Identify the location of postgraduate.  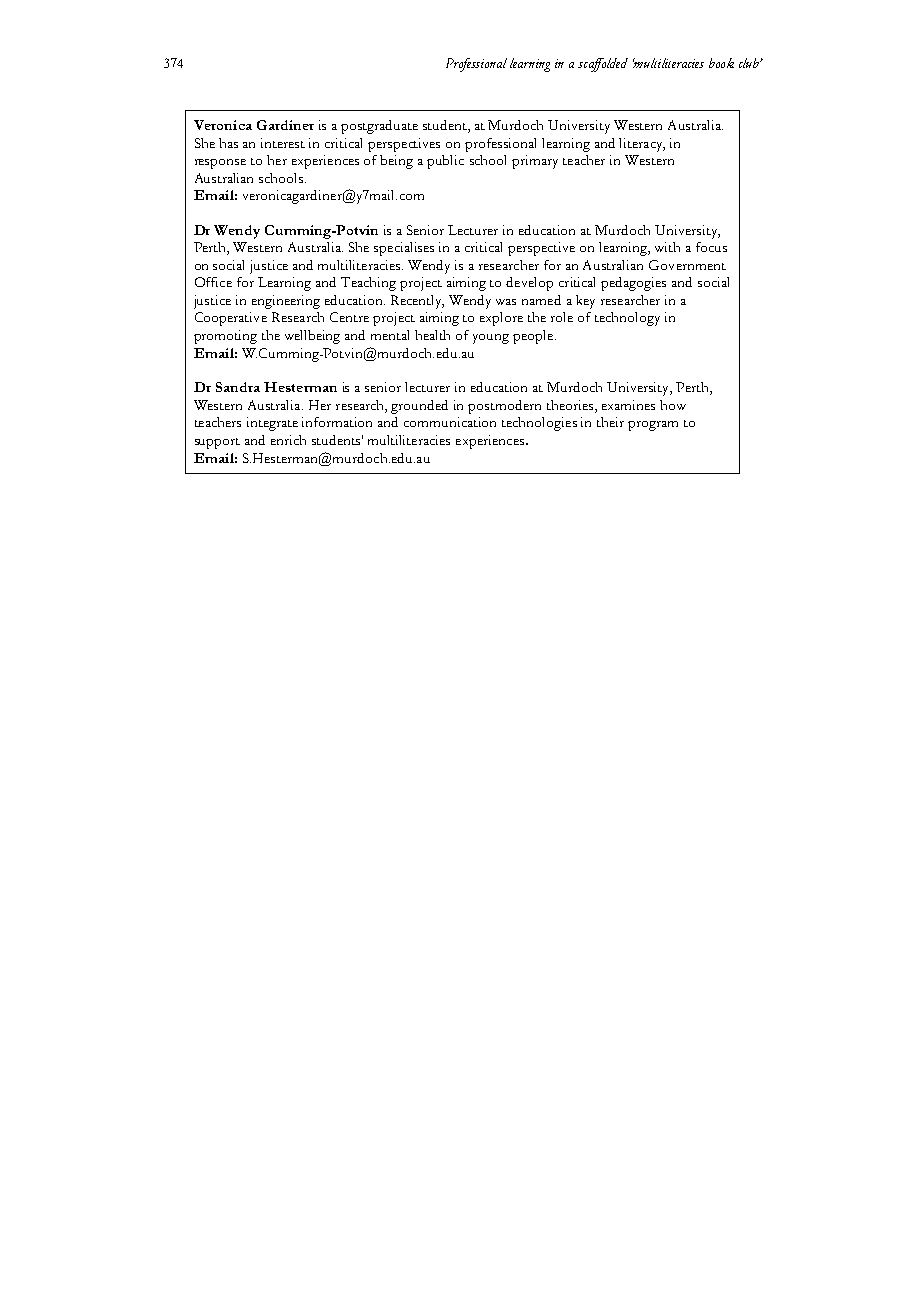
(379, 127).
